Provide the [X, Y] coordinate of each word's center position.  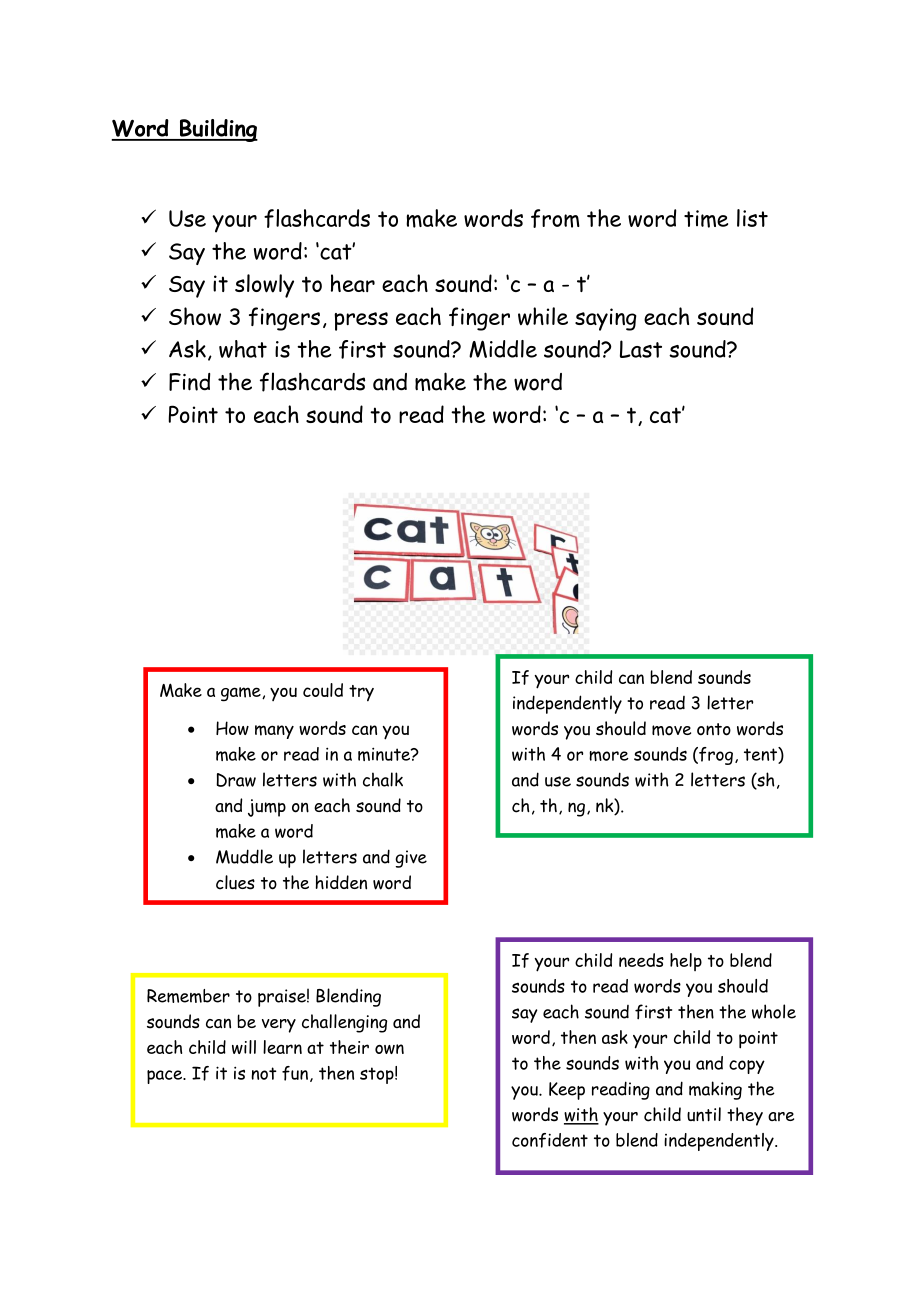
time [706, 219]
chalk [383, 779]
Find [189, 382]
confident [550, 1140]
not [264, 1073]
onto [714, 729]
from [555, 218]
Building [217, 130]
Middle [503, 349]
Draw [236, 780]
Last [641, 349]
